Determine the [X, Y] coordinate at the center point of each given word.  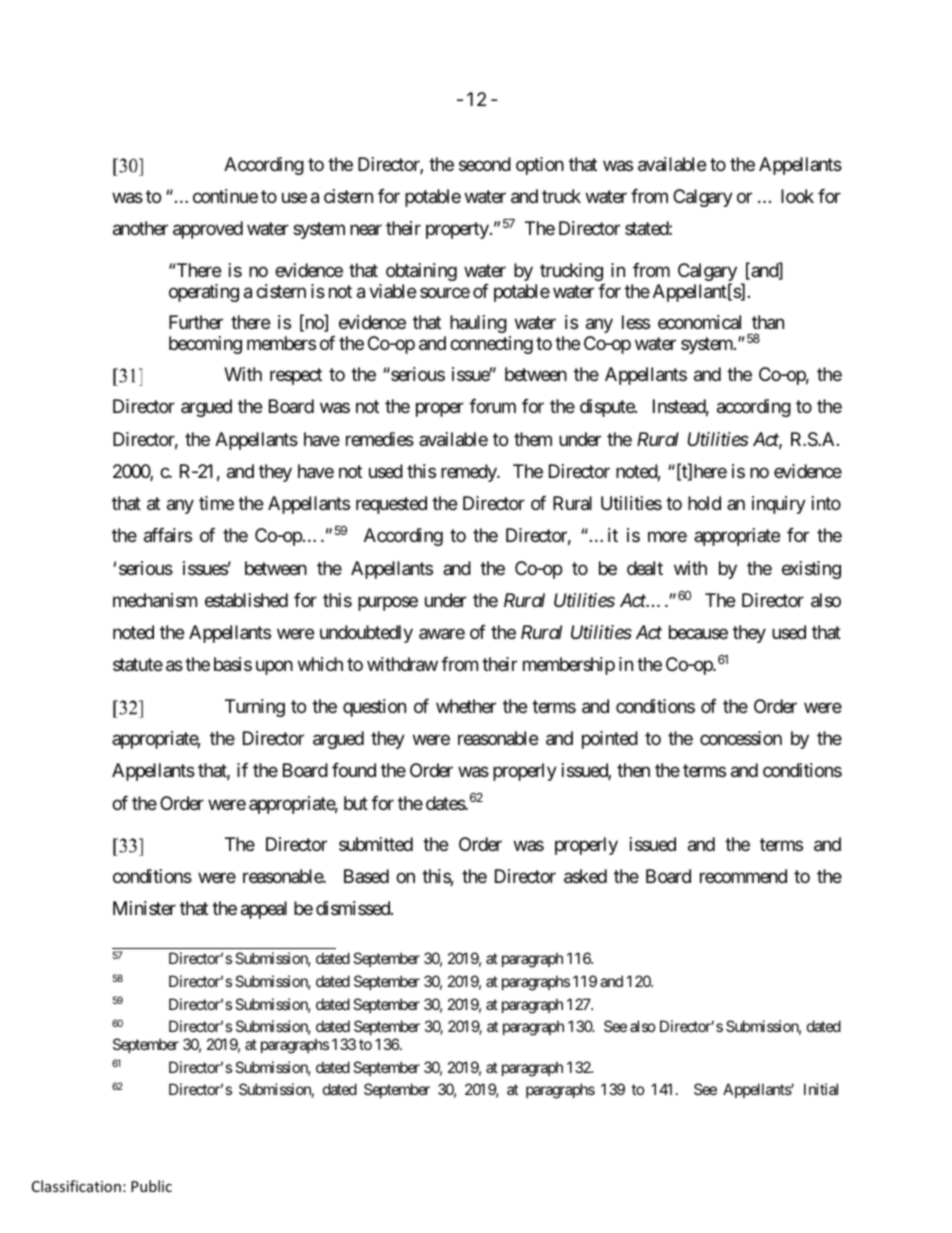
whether [466, 706]
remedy [469, 473]
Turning [255, 708]
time [216, 503]
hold [704, 503]
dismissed [354, 908]
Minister [144, 908]
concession [741, 738]
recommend [743, 876]
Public [151, 1186]
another [140, 228]
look [797, 196]
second [485, 164]
